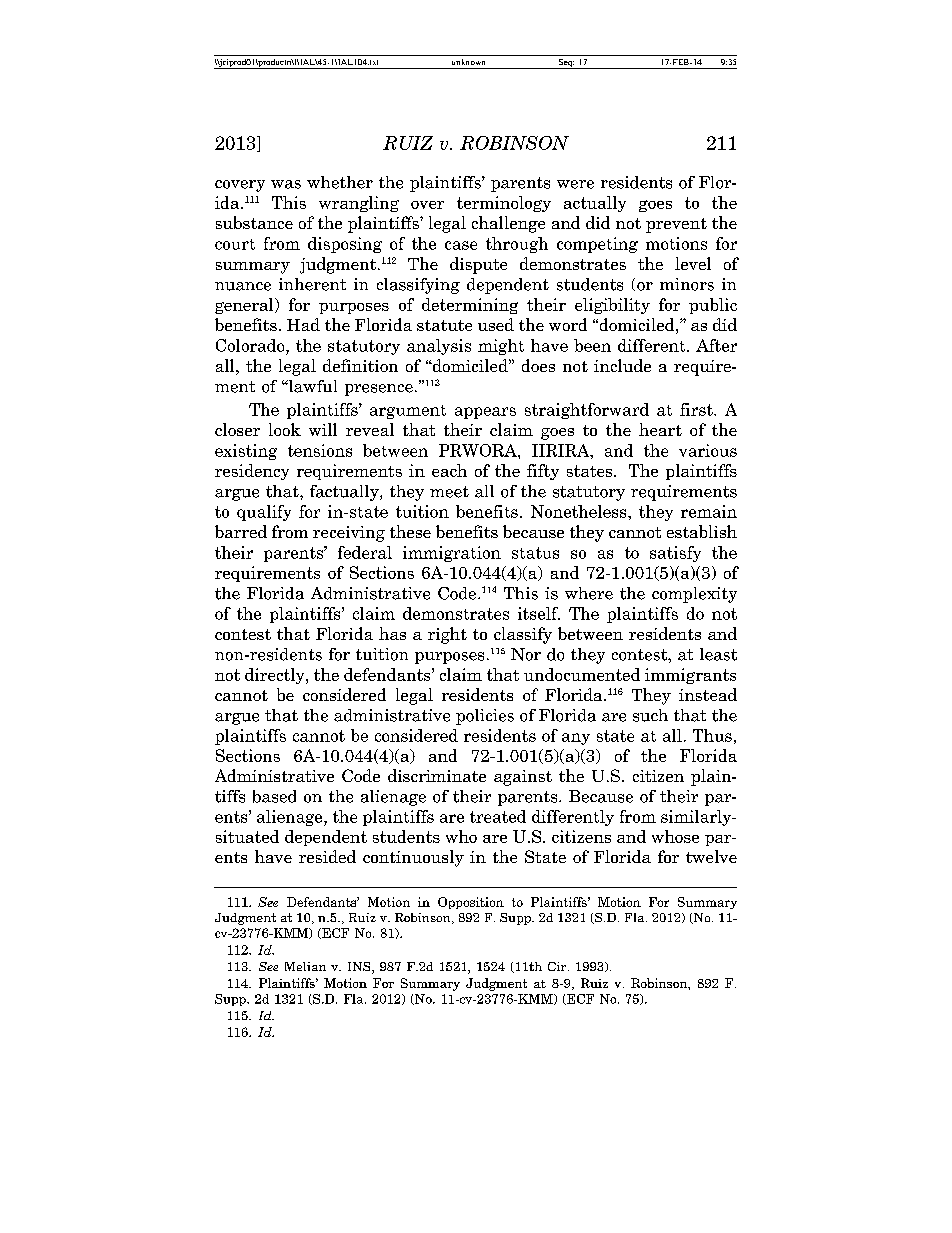 The image size is (952, 1233). Describe the element at coordinates (575, 184) in the screenshot. I see `were` at that location.
